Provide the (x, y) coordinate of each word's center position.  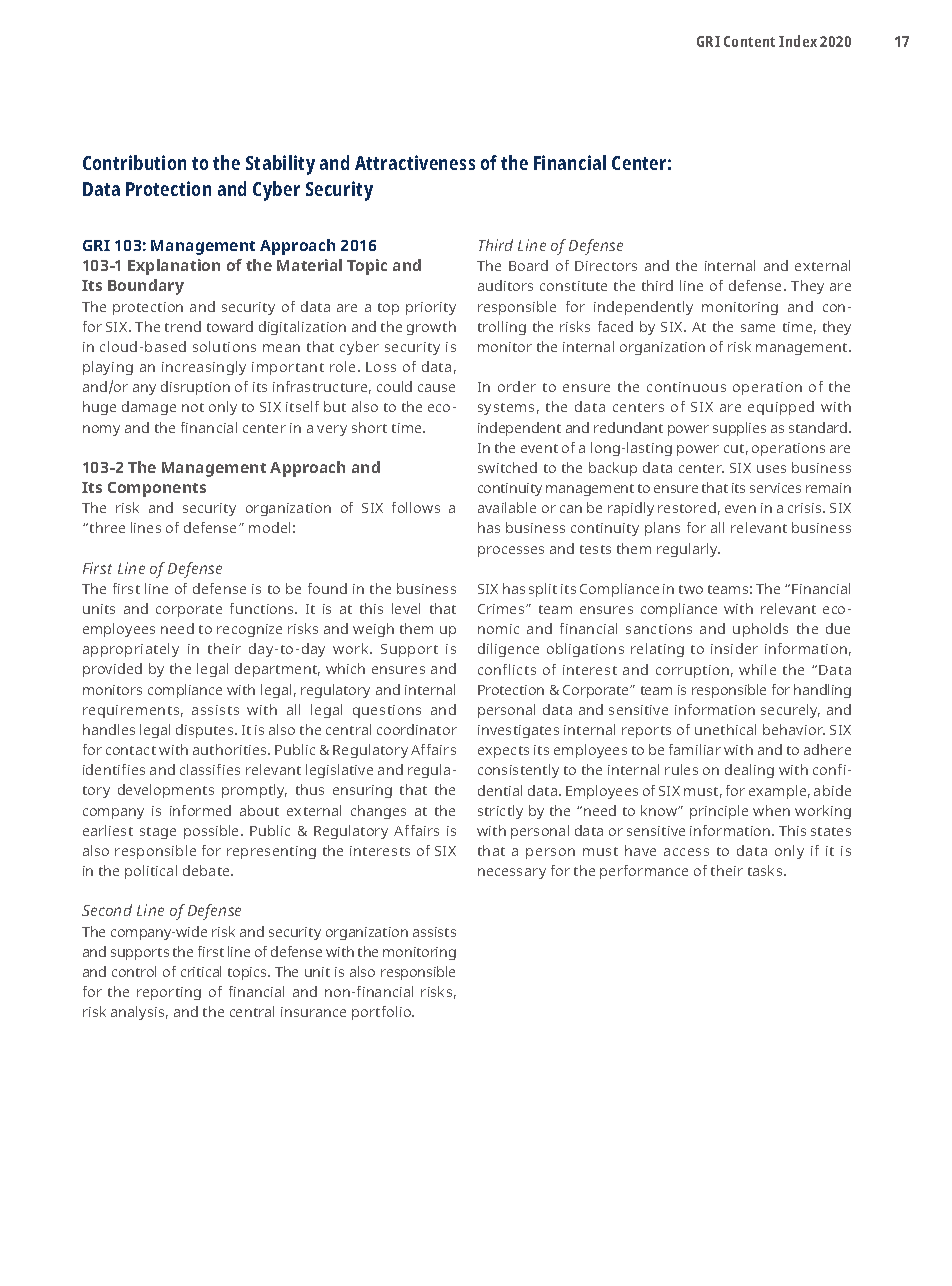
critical (201, 971)
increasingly (204, 368)
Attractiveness (415, 162)
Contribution (134, 162)
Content (749, 41)
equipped (781, 408)
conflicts (507, 669)
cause (436, 388)
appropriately (131, 650)
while (757, 669)
